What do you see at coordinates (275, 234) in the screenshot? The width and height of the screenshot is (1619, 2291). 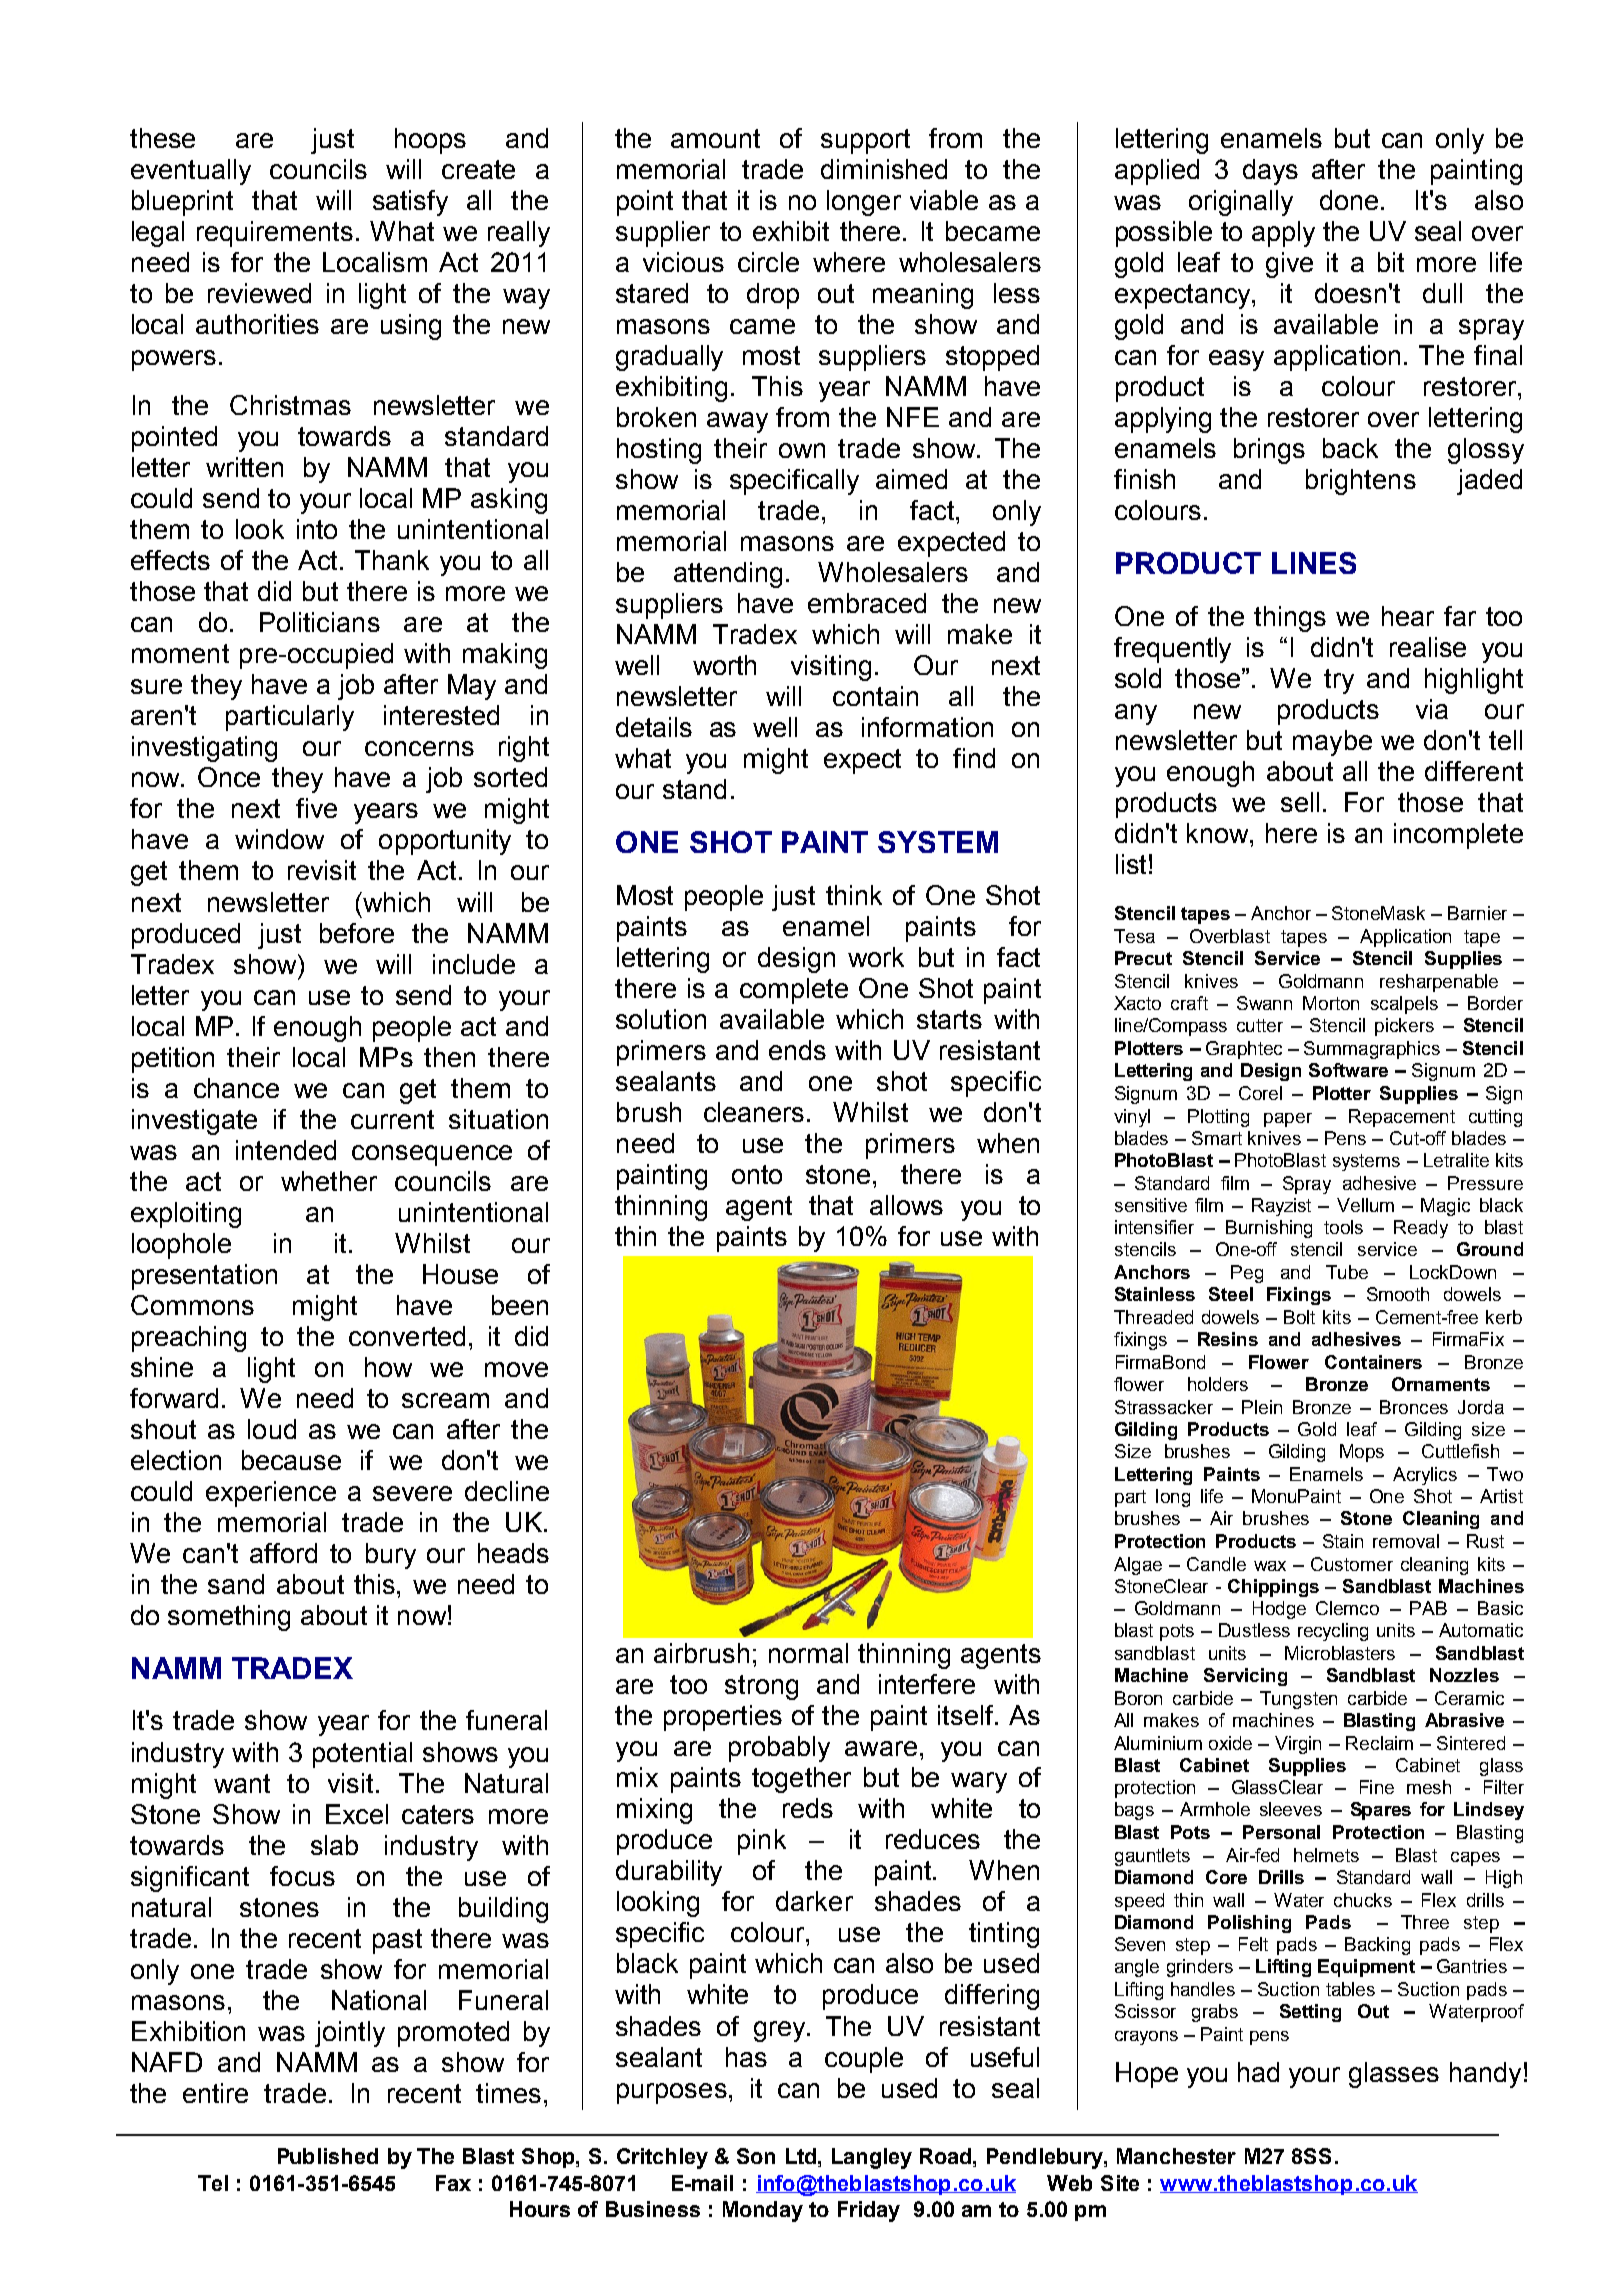 I see `requirements` at bounding box center [275, 234].
